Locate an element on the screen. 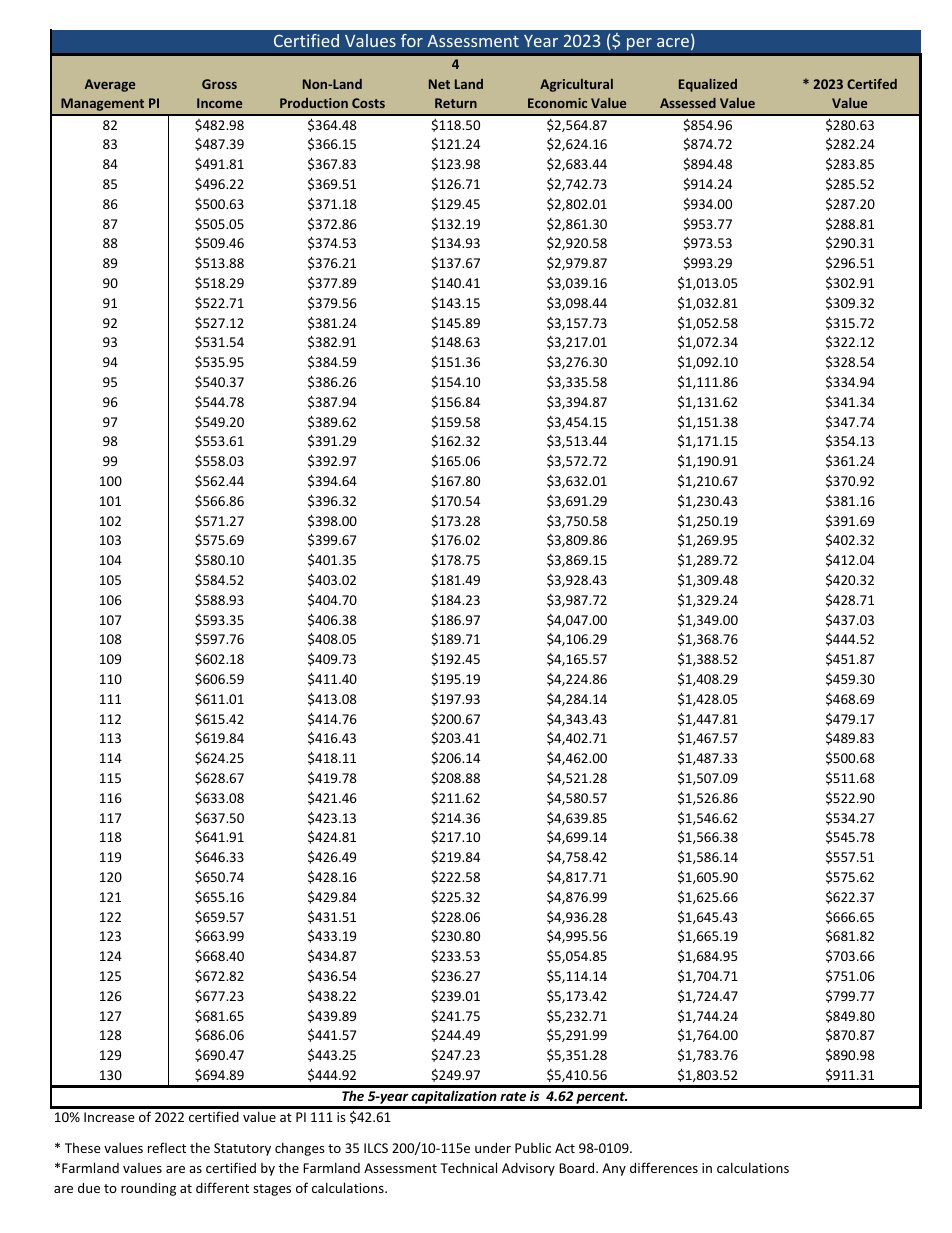 This screenshot has height=1233, width=952. Act is located at coordinates (565, 1148).
